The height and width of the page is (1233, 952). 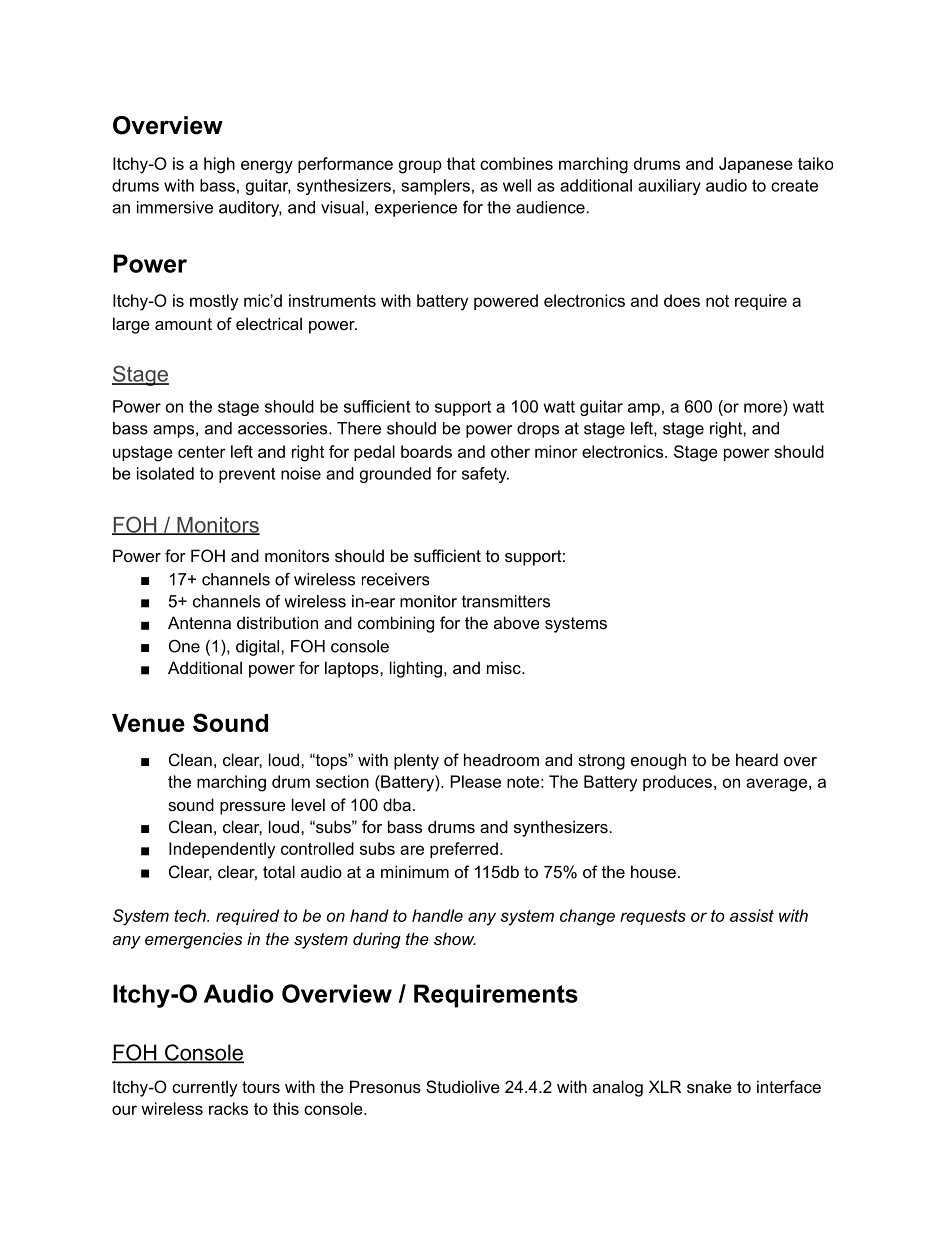 What do you see at coordinates (199, 622) in the page?
I see `Antenna` at bounding box center [199, 622].
